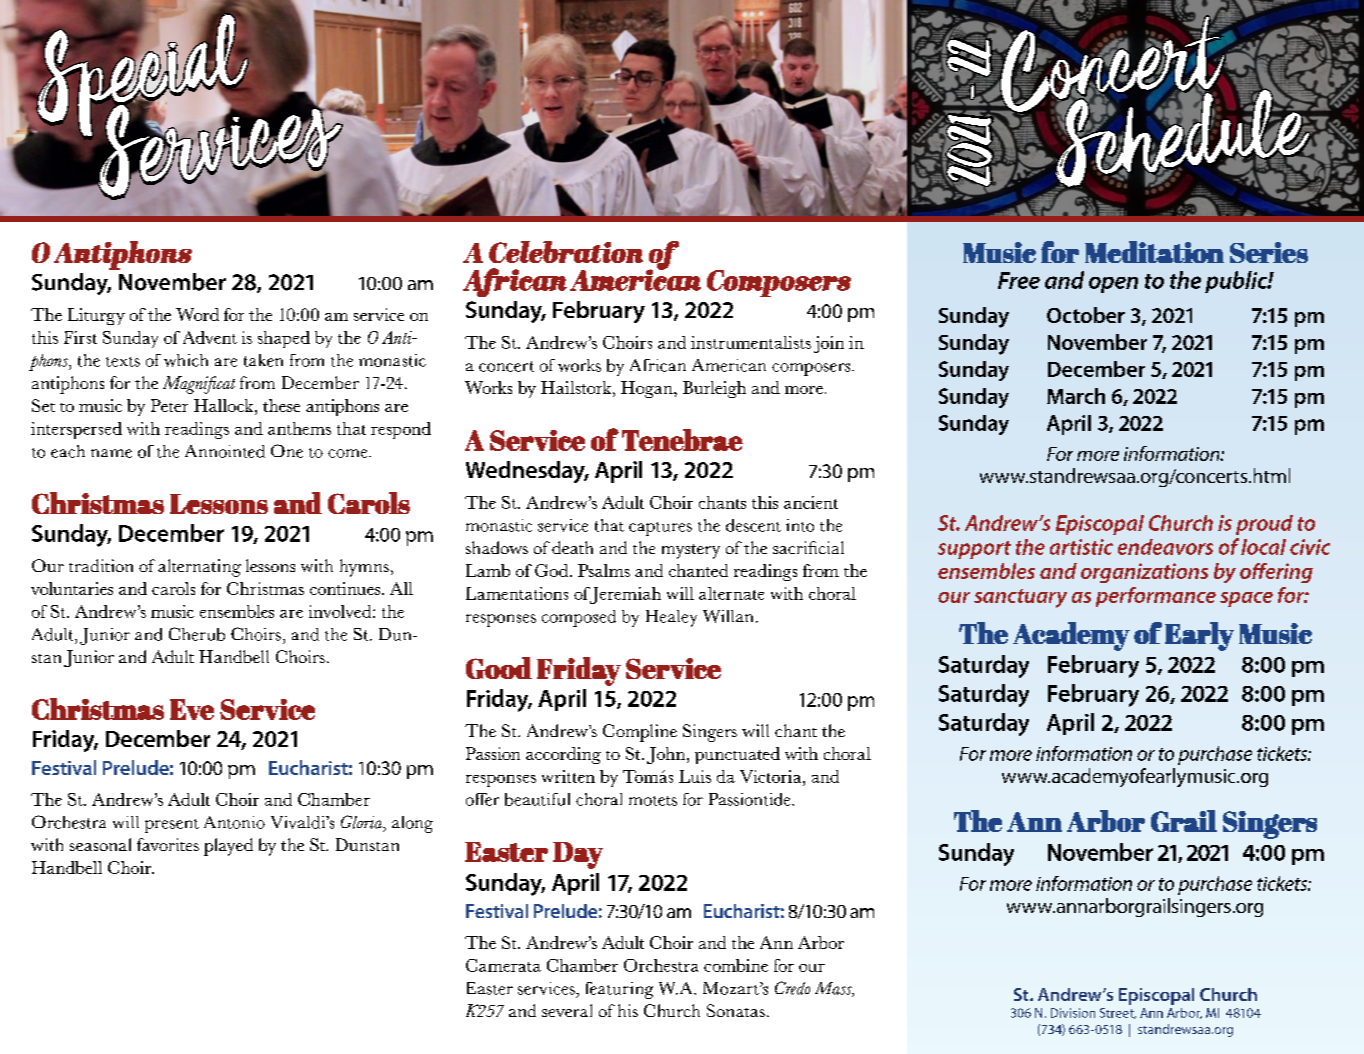  I want to click on open, so click(1113, 285).
